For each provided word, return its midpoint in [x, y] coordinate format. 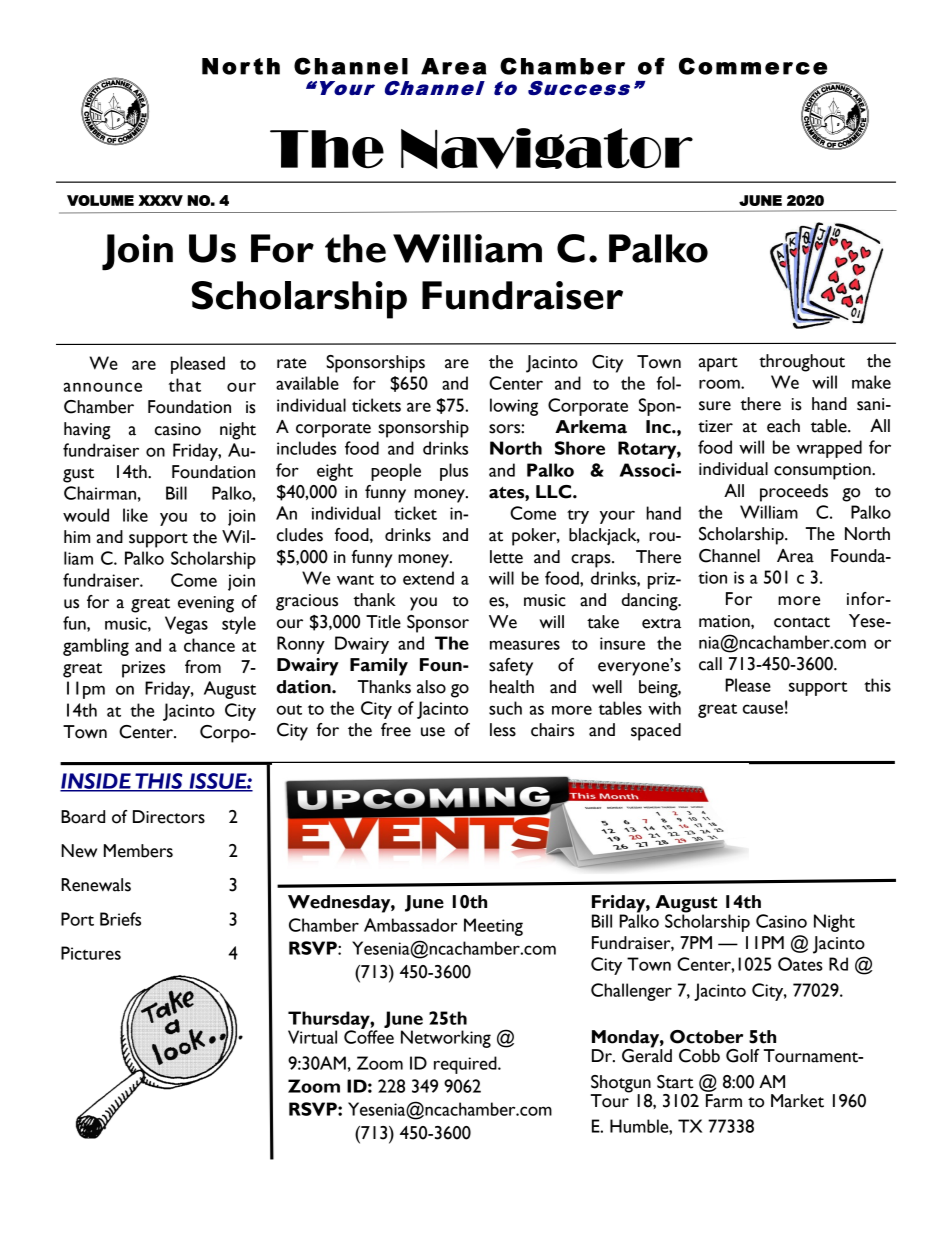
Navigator [547, 148]
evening [206, 604]
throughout [802, 363]
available [307, 383]
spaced [656, 732]
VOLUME [100, 200]
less [503, 730]
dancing [650, 602]
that [184, 385]
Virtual [312, 1037]
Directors [169, 817]
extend [428, 578]
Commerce [753, 66]
